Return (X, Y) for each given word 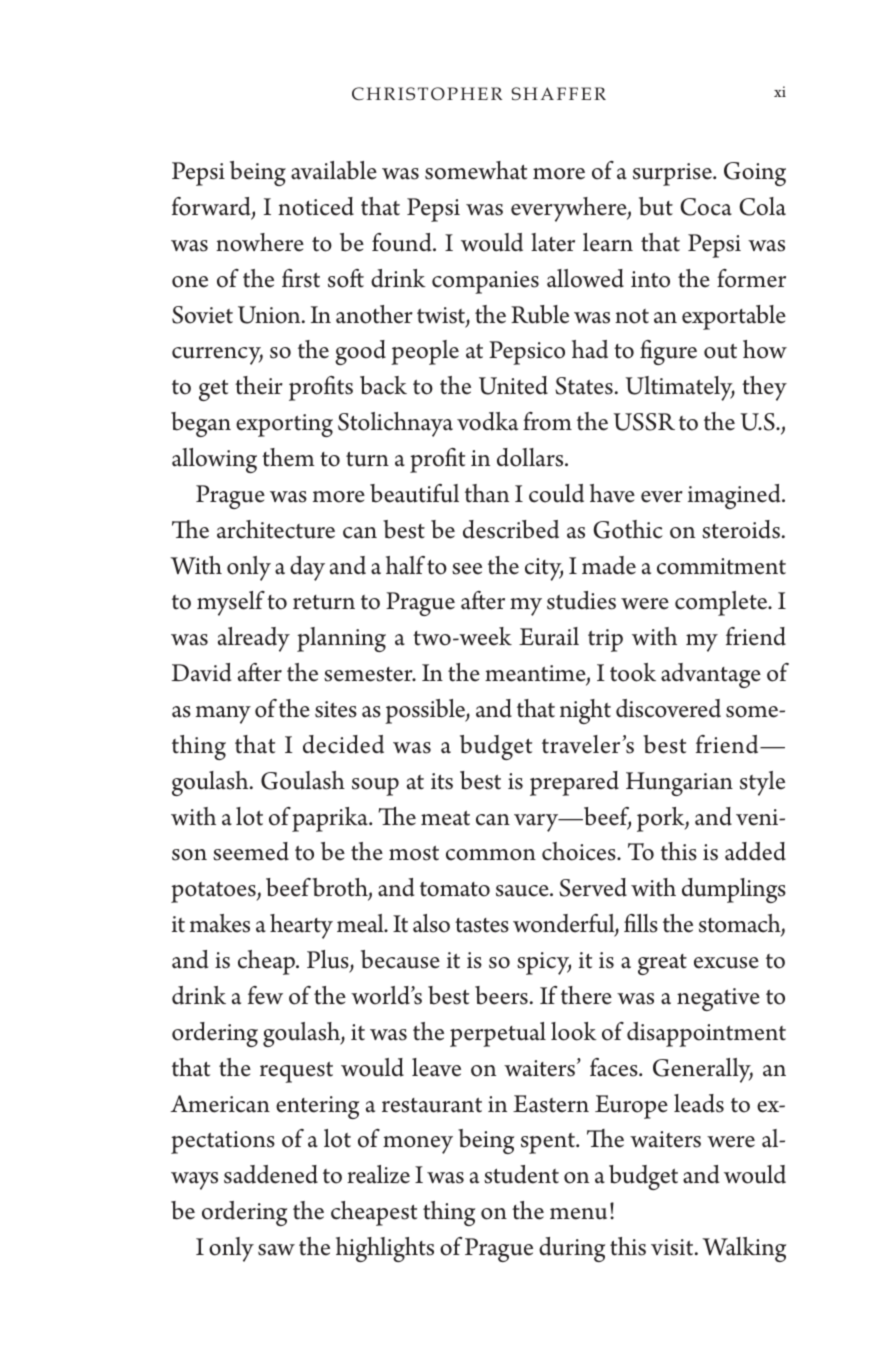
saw (276, 1250)
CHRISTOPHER (427, 93)
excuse (726, 963)
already (254, 639)
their (259, 385)
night (585, 711)
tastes (482, 925)
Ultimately (680, 388)
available (334, 170)
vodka (487, 421)
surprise (673, 174)
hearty (301, 926)
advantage (711, 675)
